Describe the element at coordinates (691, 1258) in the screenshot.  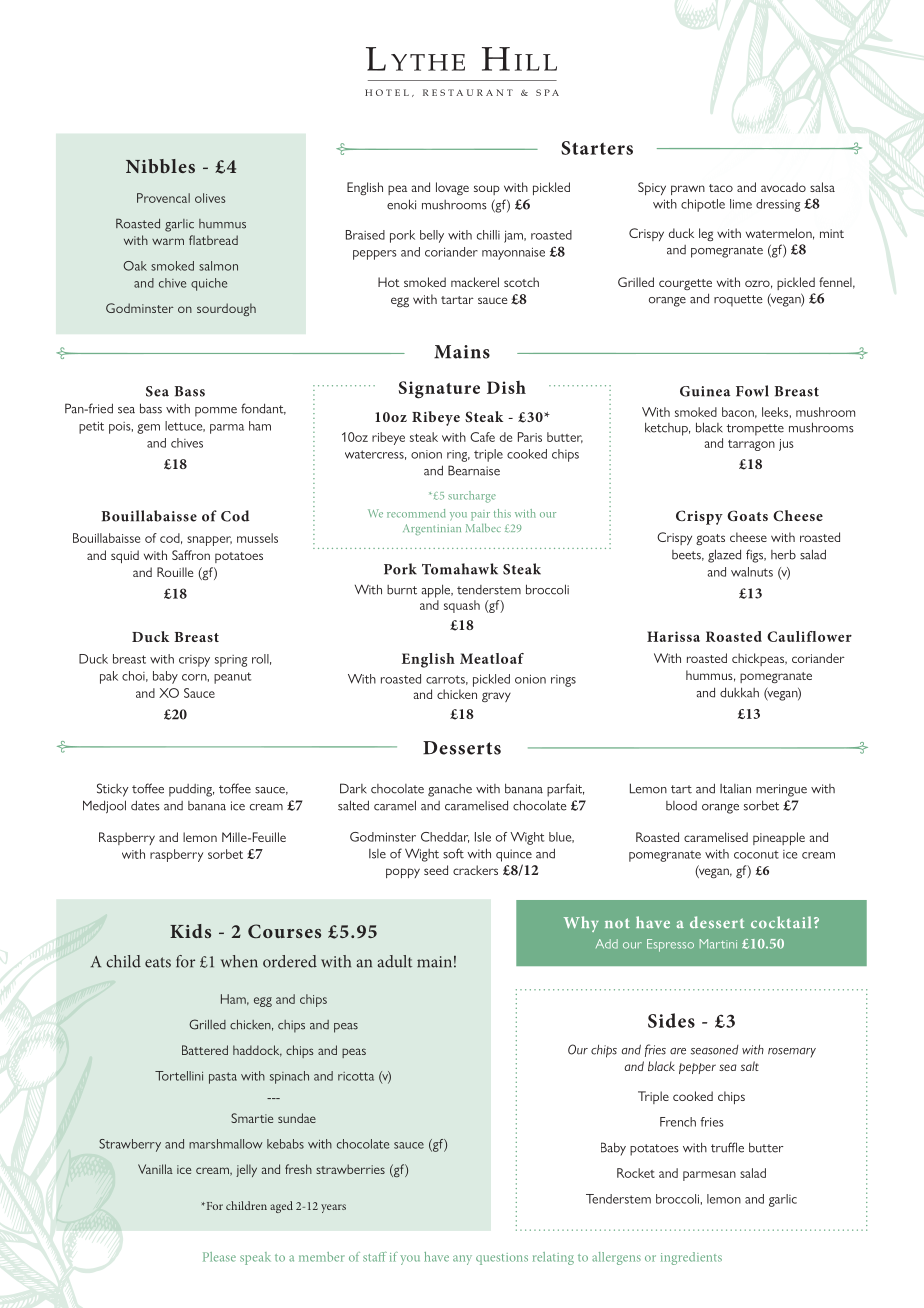
I see `ingredients` at that location.
